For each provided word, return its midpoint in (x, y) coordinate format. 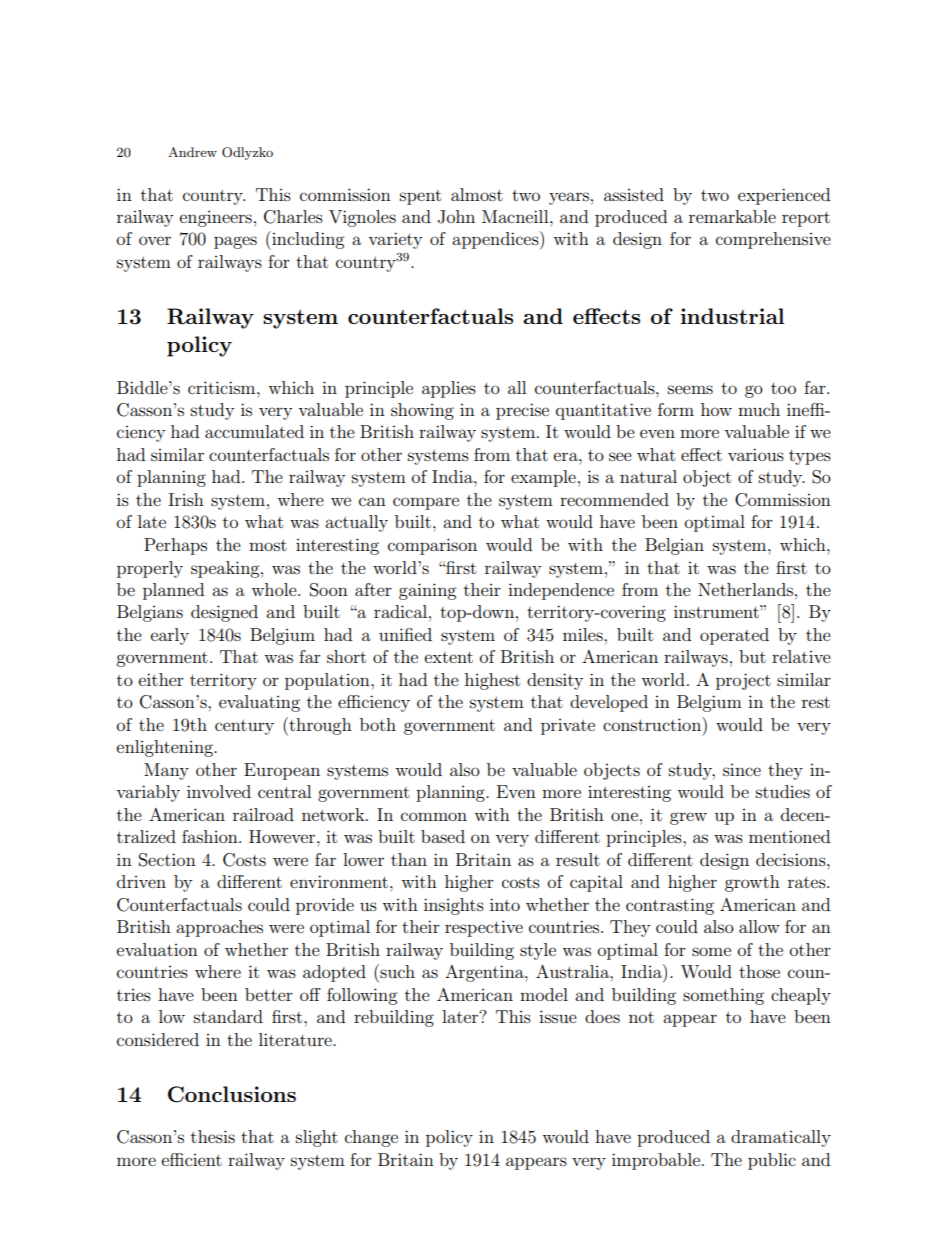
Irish (186, 499)
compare (426, 503)
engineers (216, 219)
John (456, 217)
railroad (263, 814)
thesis (213, 1136)
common (434, 816)
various (756, 454)
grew (688, 818)
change (371, 1138)
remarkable (732, 216)
